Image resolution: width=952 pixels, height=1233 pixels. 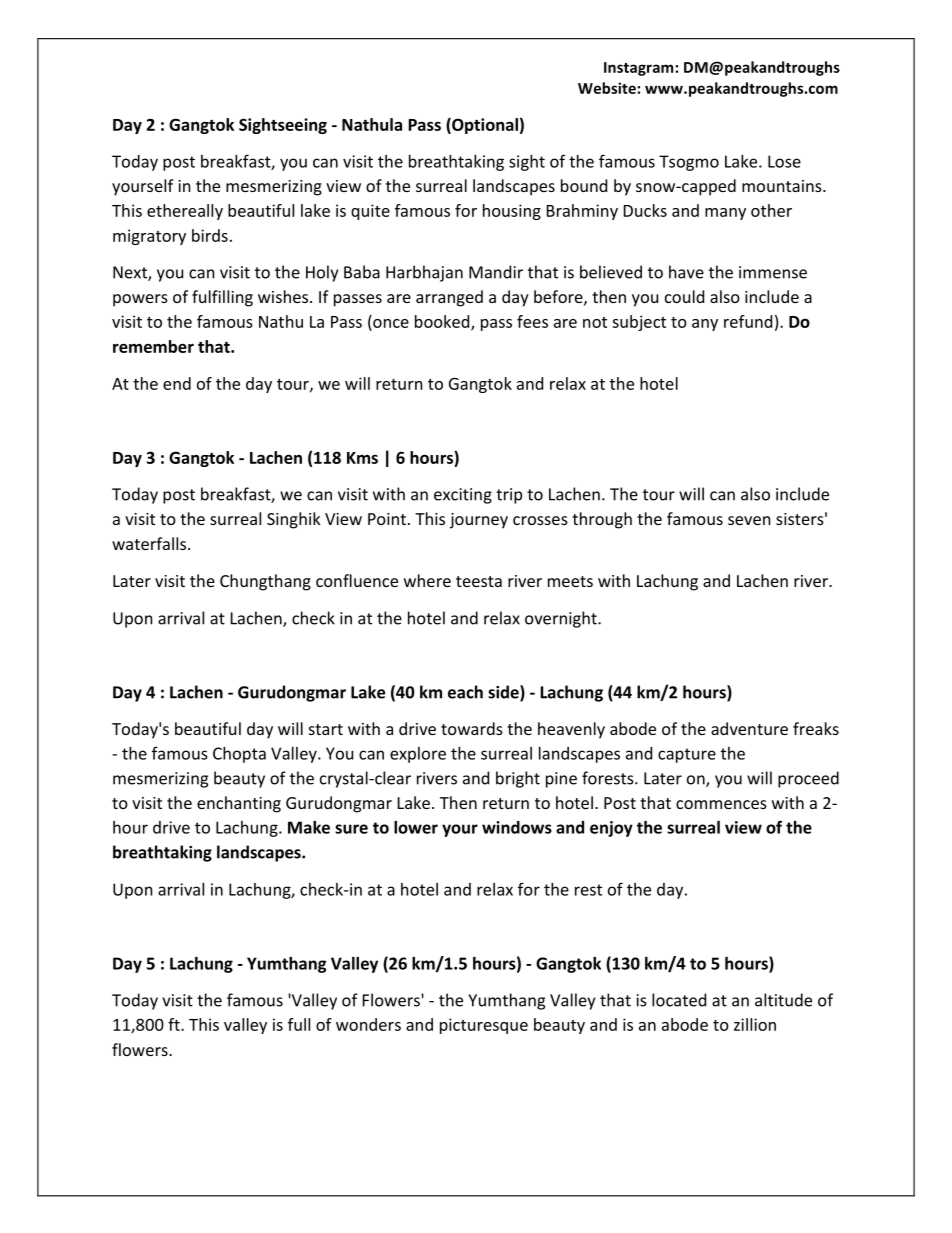 I want to click on Optional, so click(x=484, y=126).
